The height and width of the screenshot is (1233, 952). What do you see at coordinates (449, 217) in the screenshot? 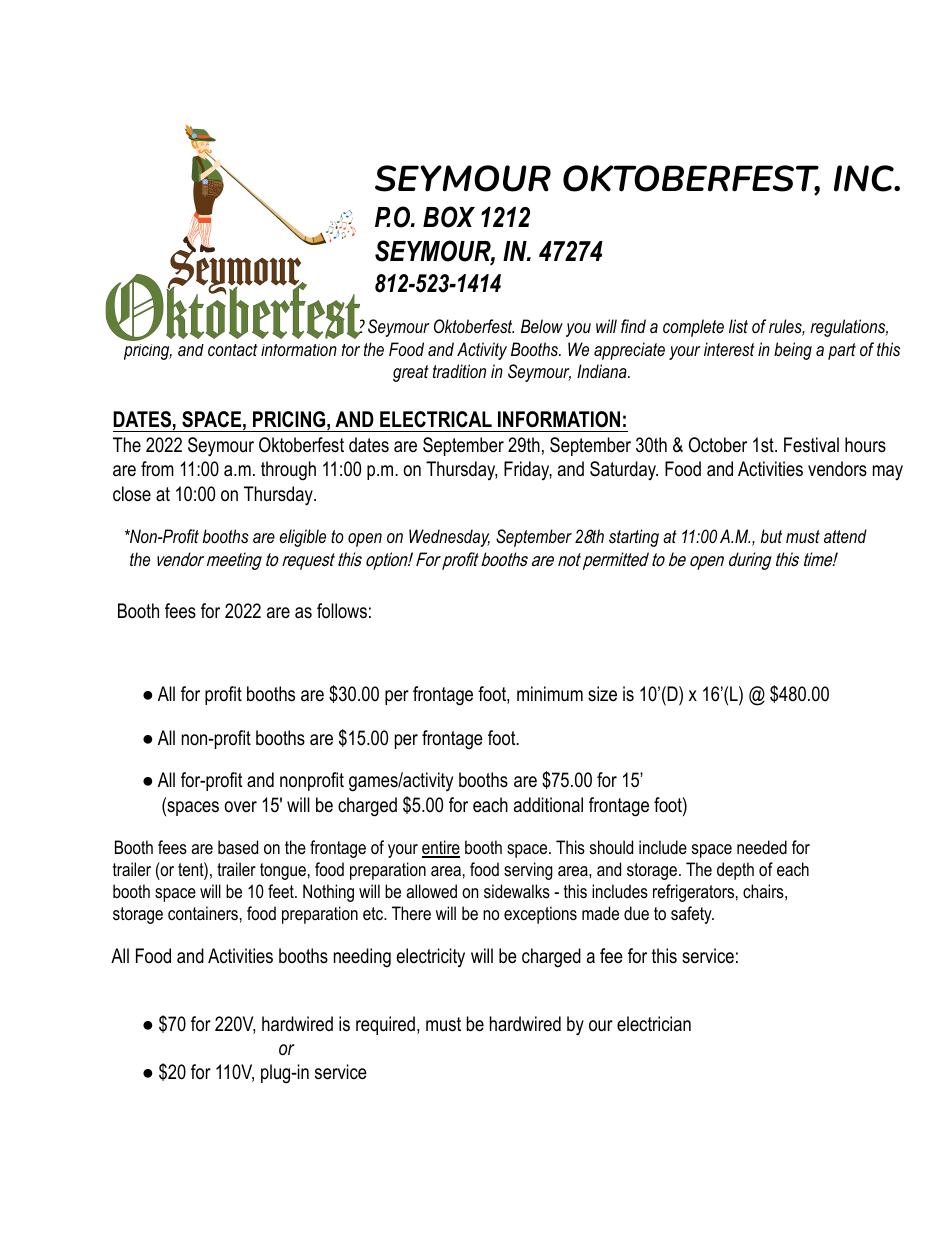
I see `BOX` at bounding box center [449, 217].
